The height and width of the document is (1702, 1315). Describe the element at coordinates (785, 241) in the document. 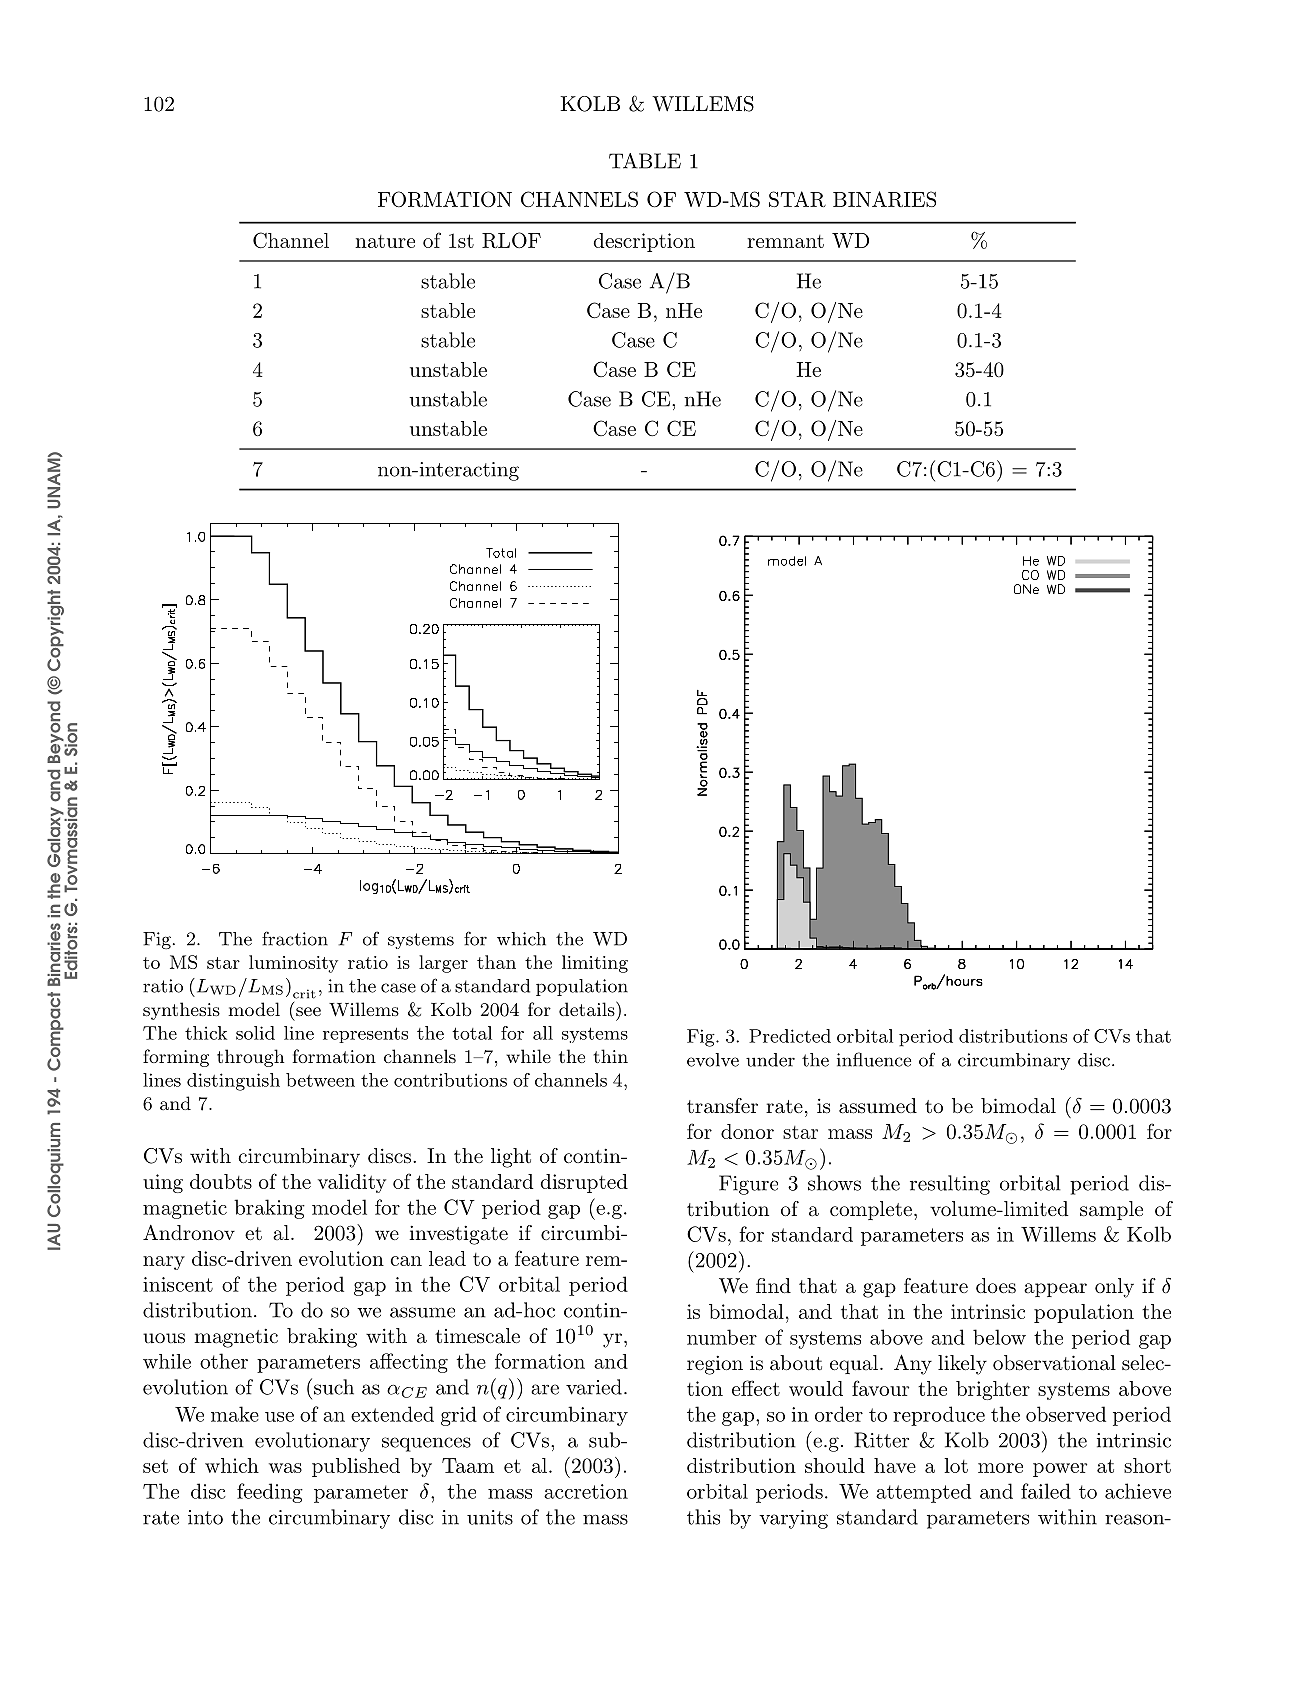

I see `remnant` at that location.
